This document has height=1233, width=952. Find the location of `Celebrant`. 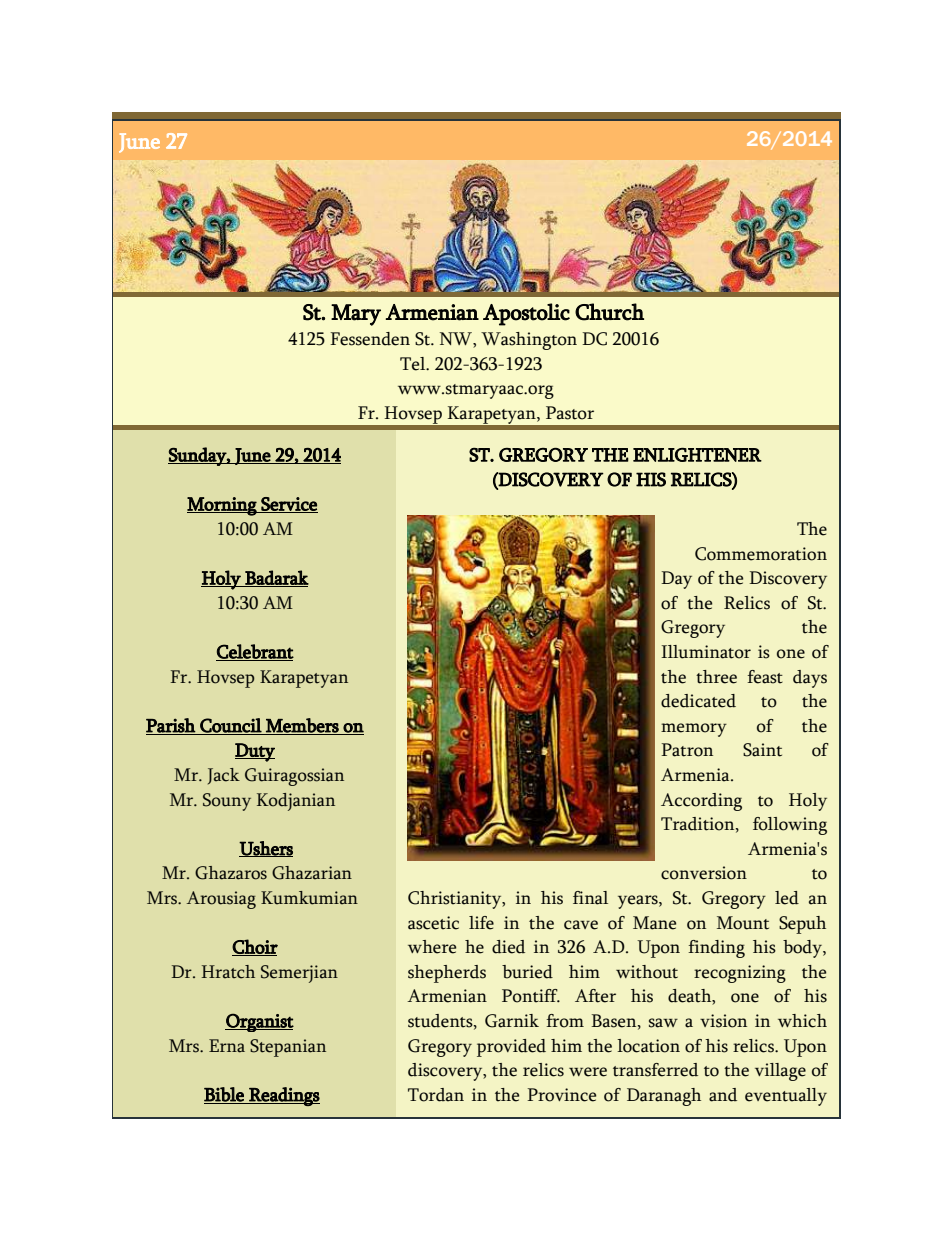

Celebrant is located at coordinates (255, 652).
